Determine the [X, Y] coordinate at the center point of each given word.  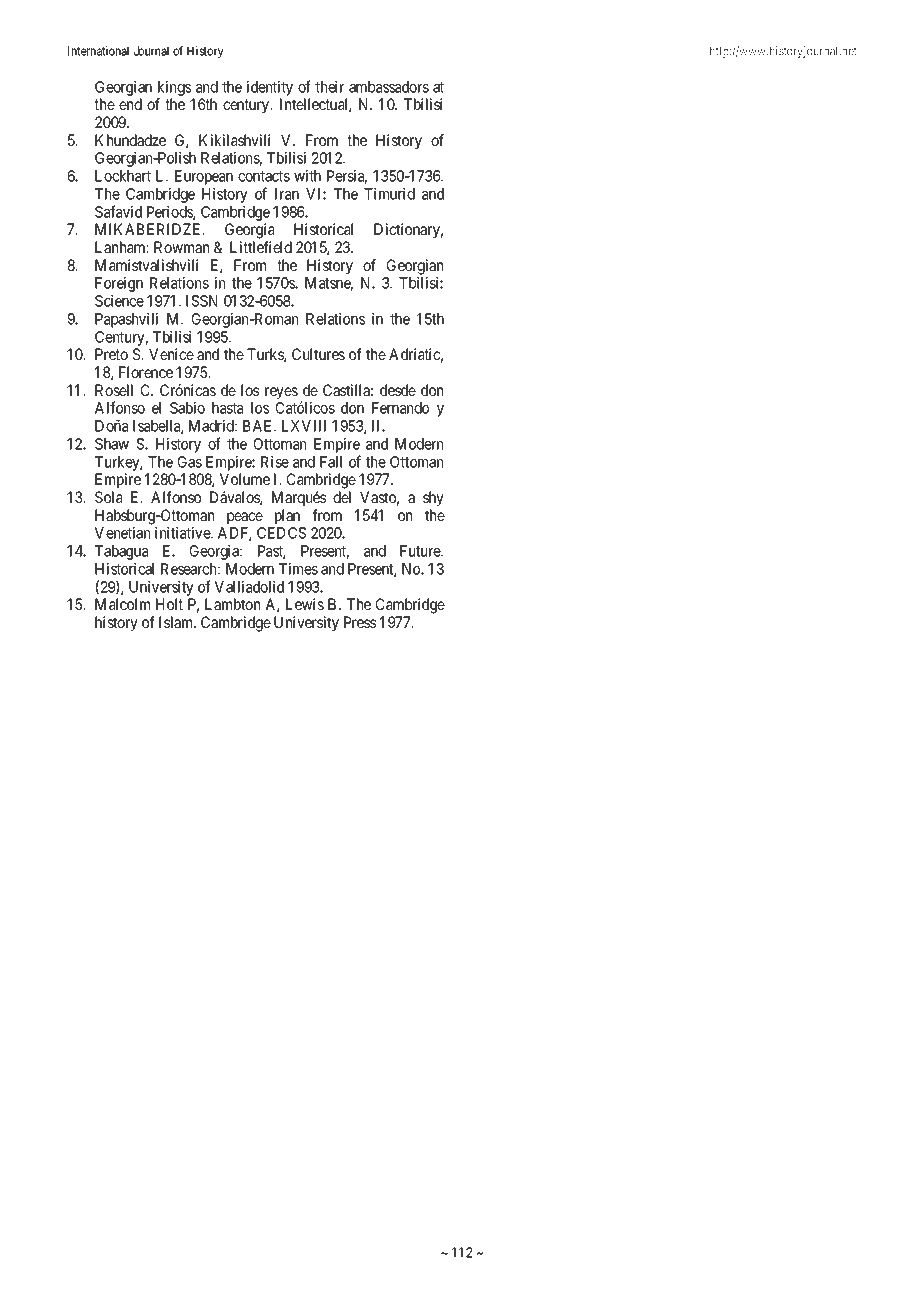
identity [270, 88]
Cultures [318, 354]
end [130, 104]
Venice [171, 354]
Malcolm [122, 604]
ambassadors [389, 87]
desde [398, 390]
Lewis [305, 604]
